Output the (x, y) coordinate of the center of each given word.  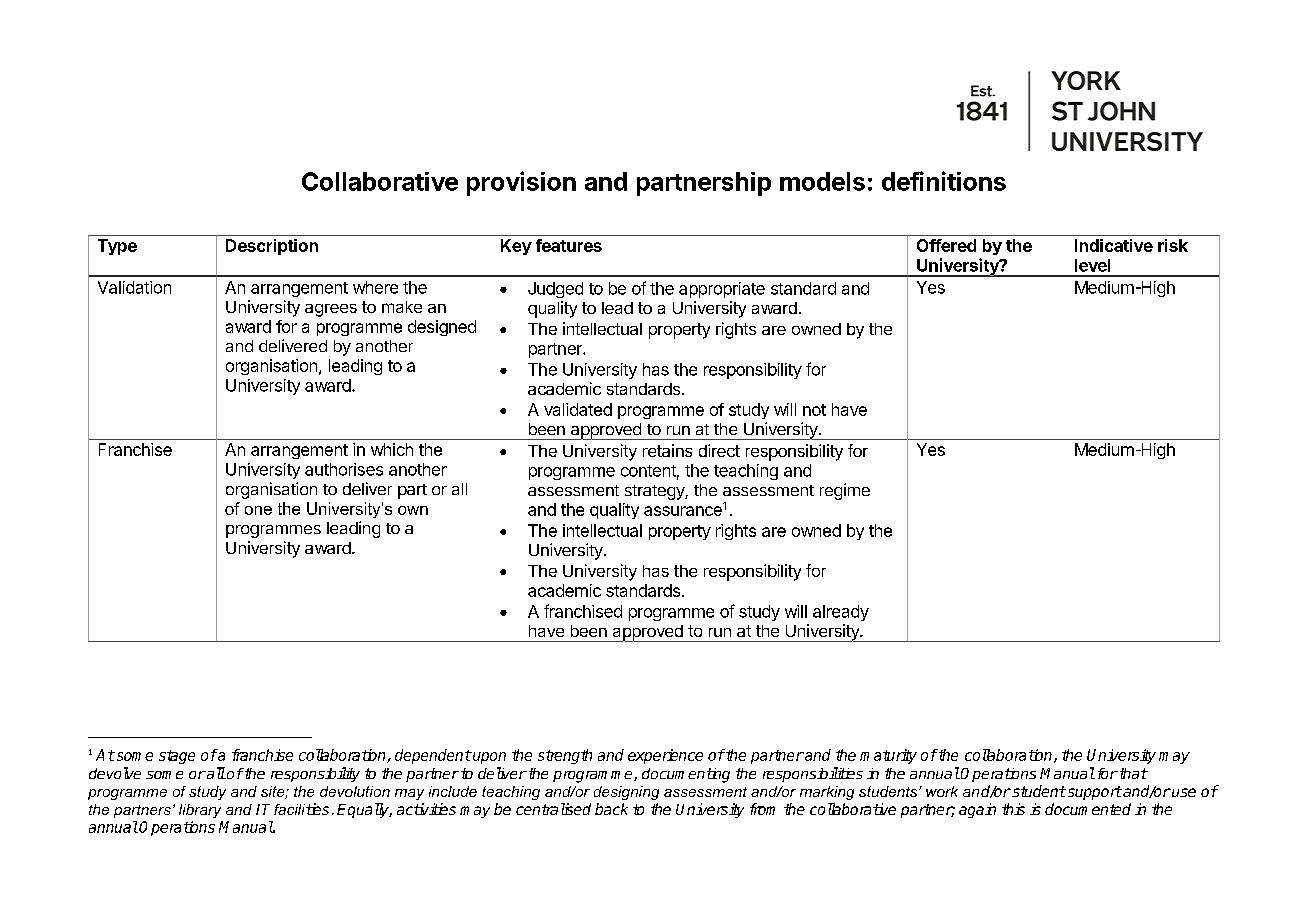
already (841, 613)
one (258, 510)
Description (272, 247)
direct (719, 450)
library (200, 811)
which (392, 449)
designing (626, 793)
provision (521, 183)
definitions (944, 181)
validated (578, 409)
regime (845, 491)
